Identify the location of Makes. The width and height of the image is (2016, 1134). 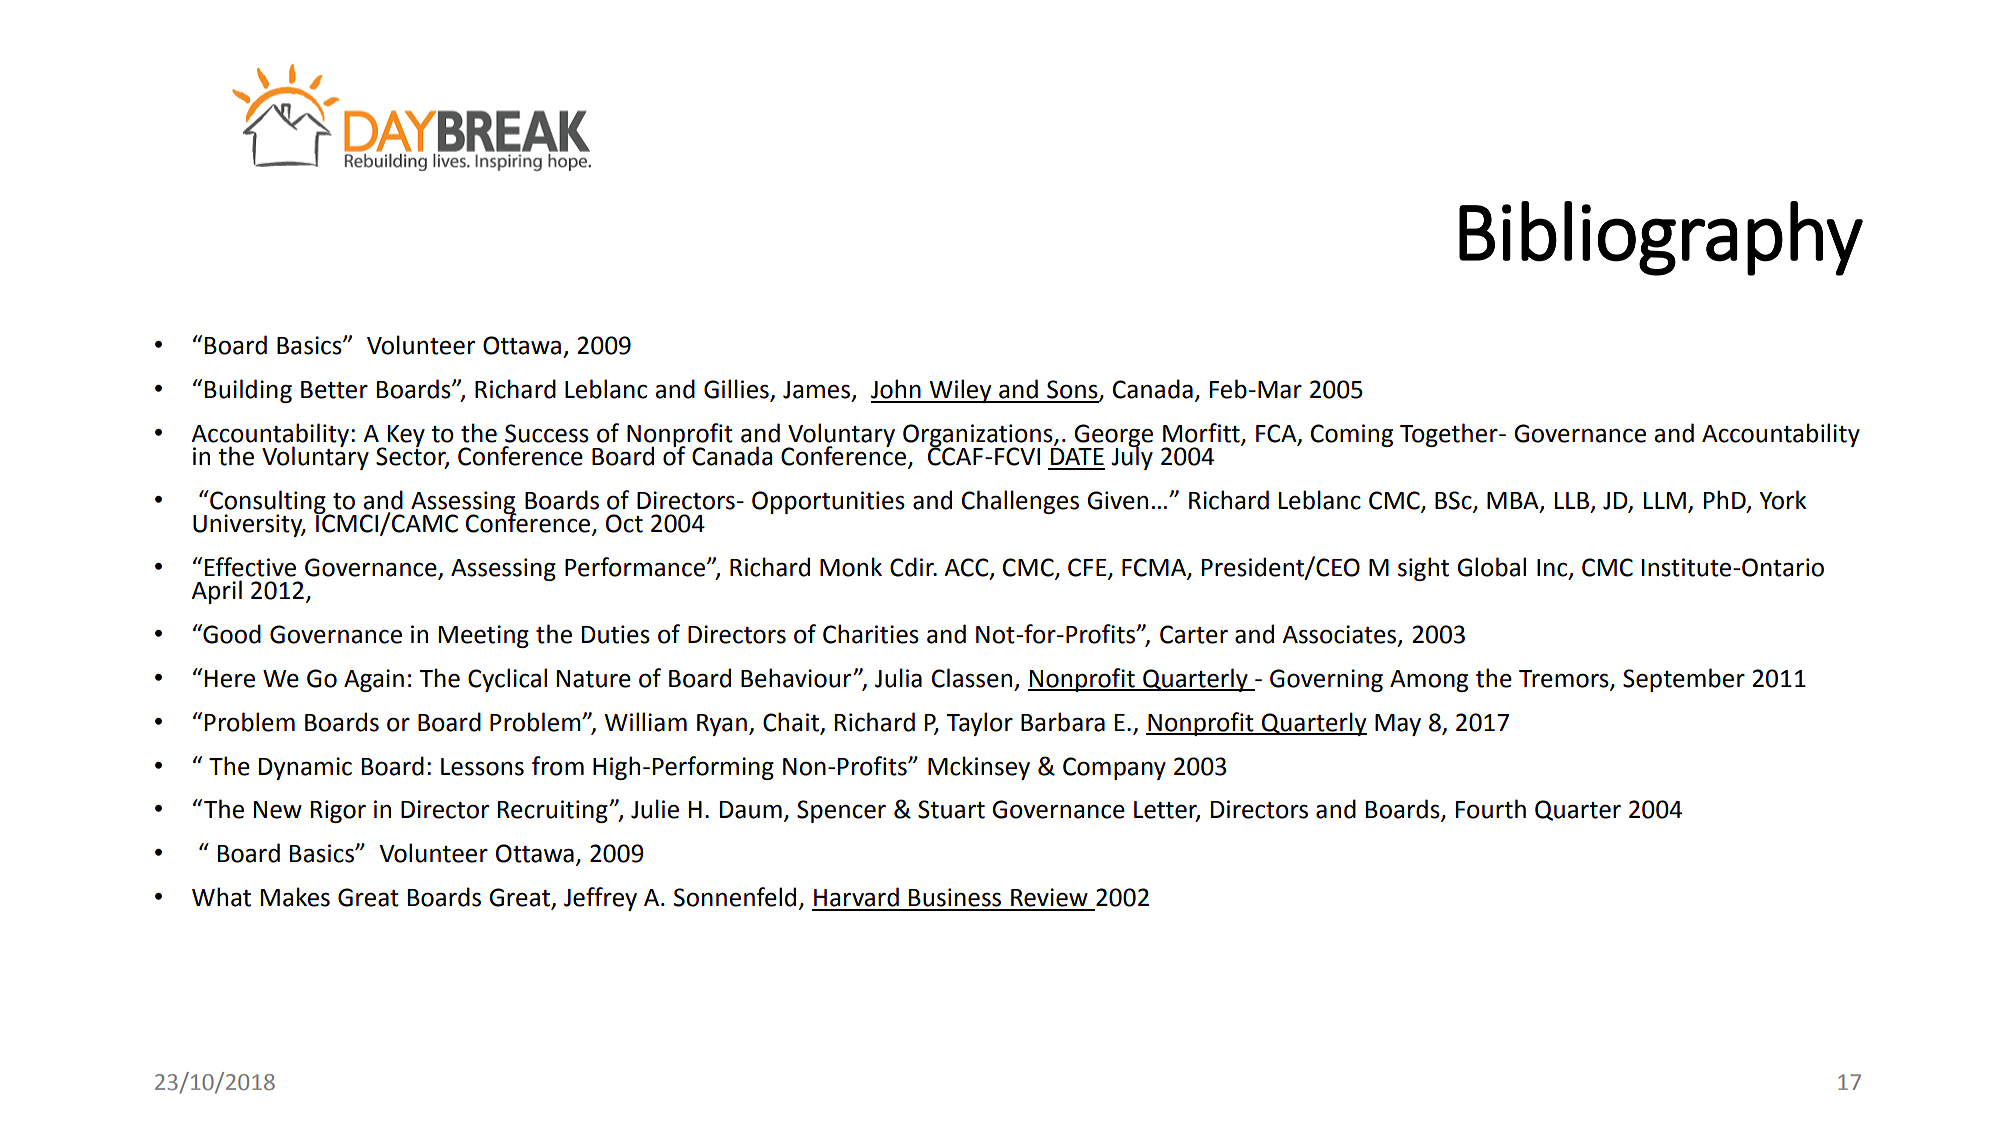
(295, 897).
